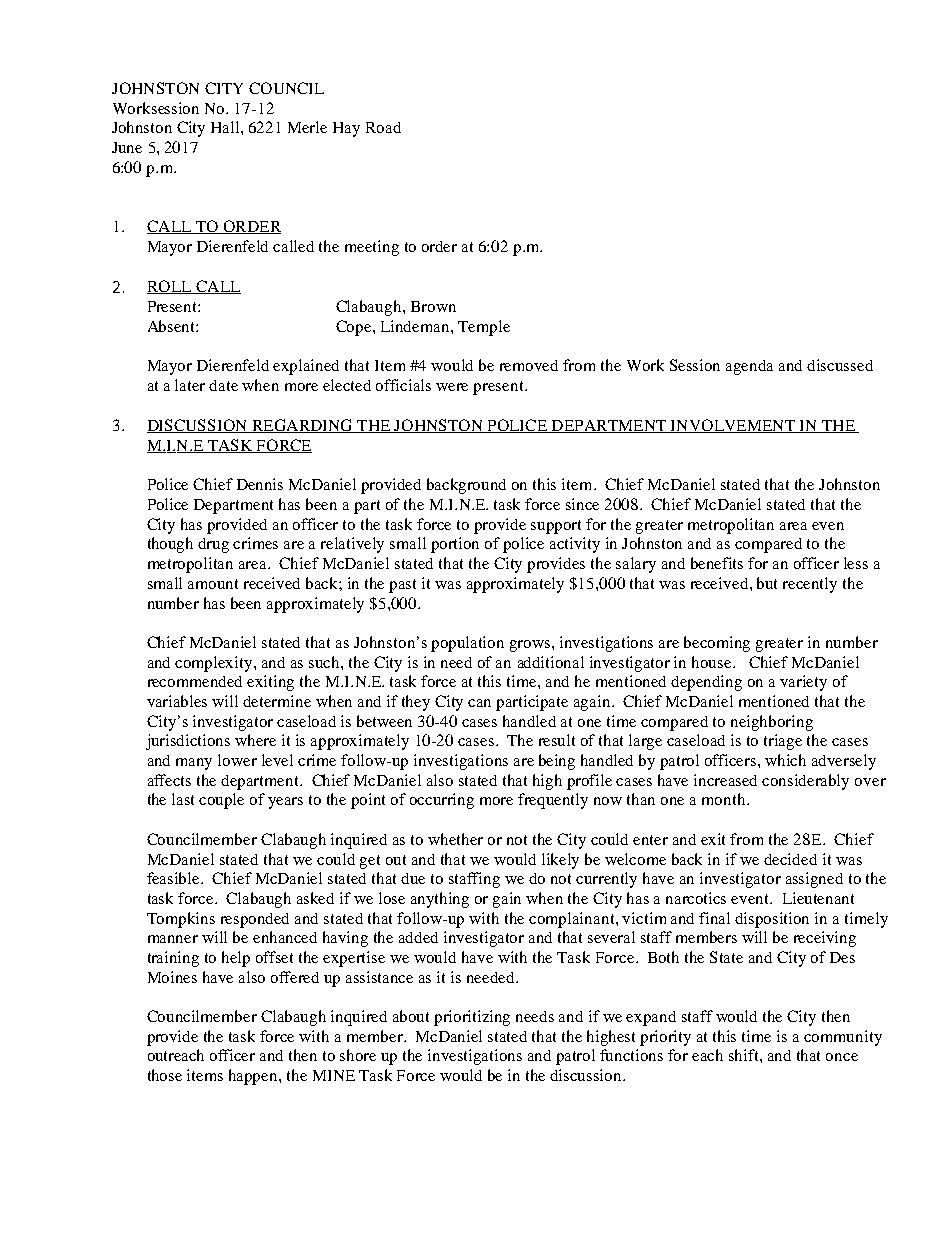 This screenshot has width=952, height=1233. I want to click on date, so click(223, 385).
